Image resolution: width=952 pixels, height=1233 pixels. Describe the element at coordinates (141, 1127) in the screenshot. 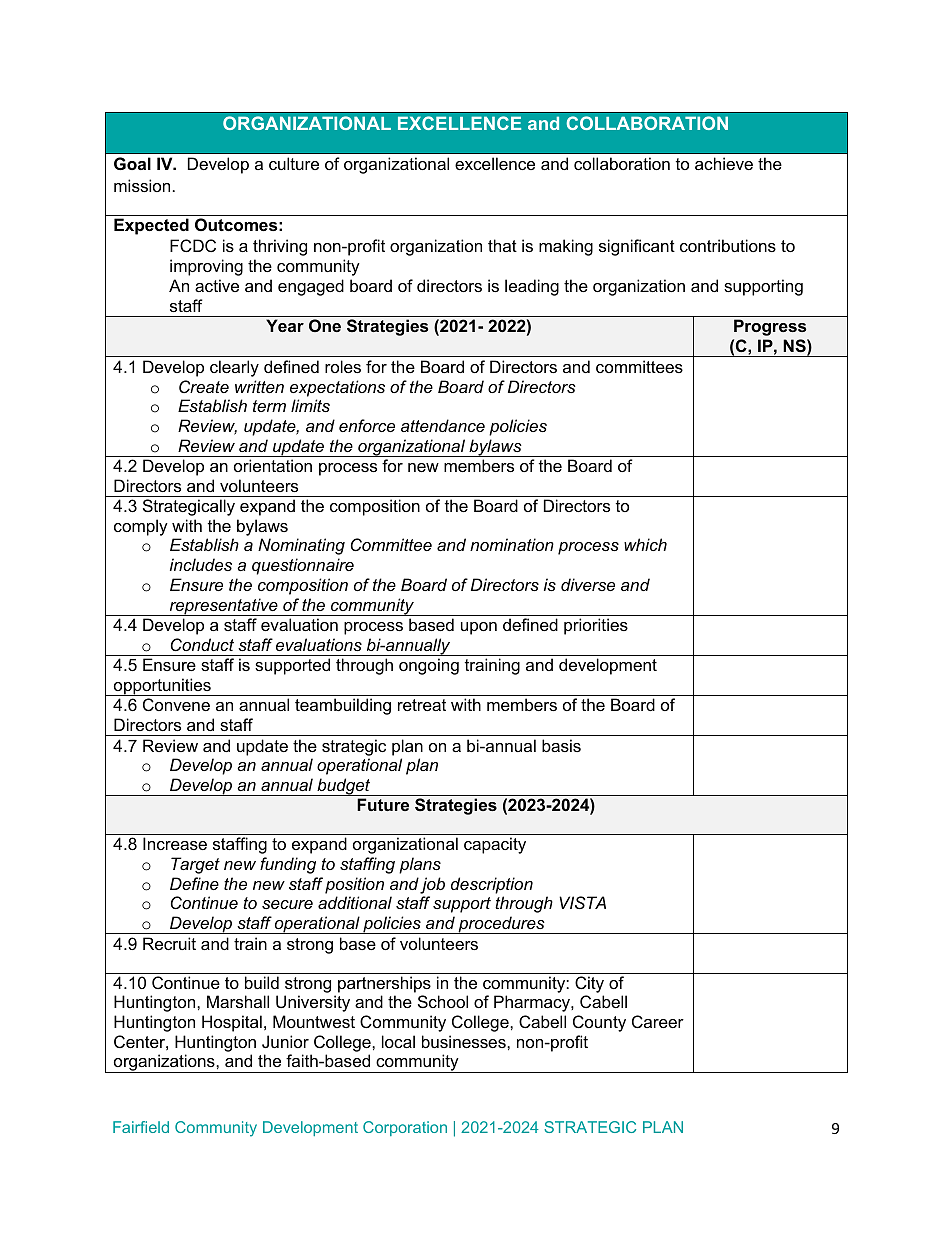

I see `Fairfield` at that location.
